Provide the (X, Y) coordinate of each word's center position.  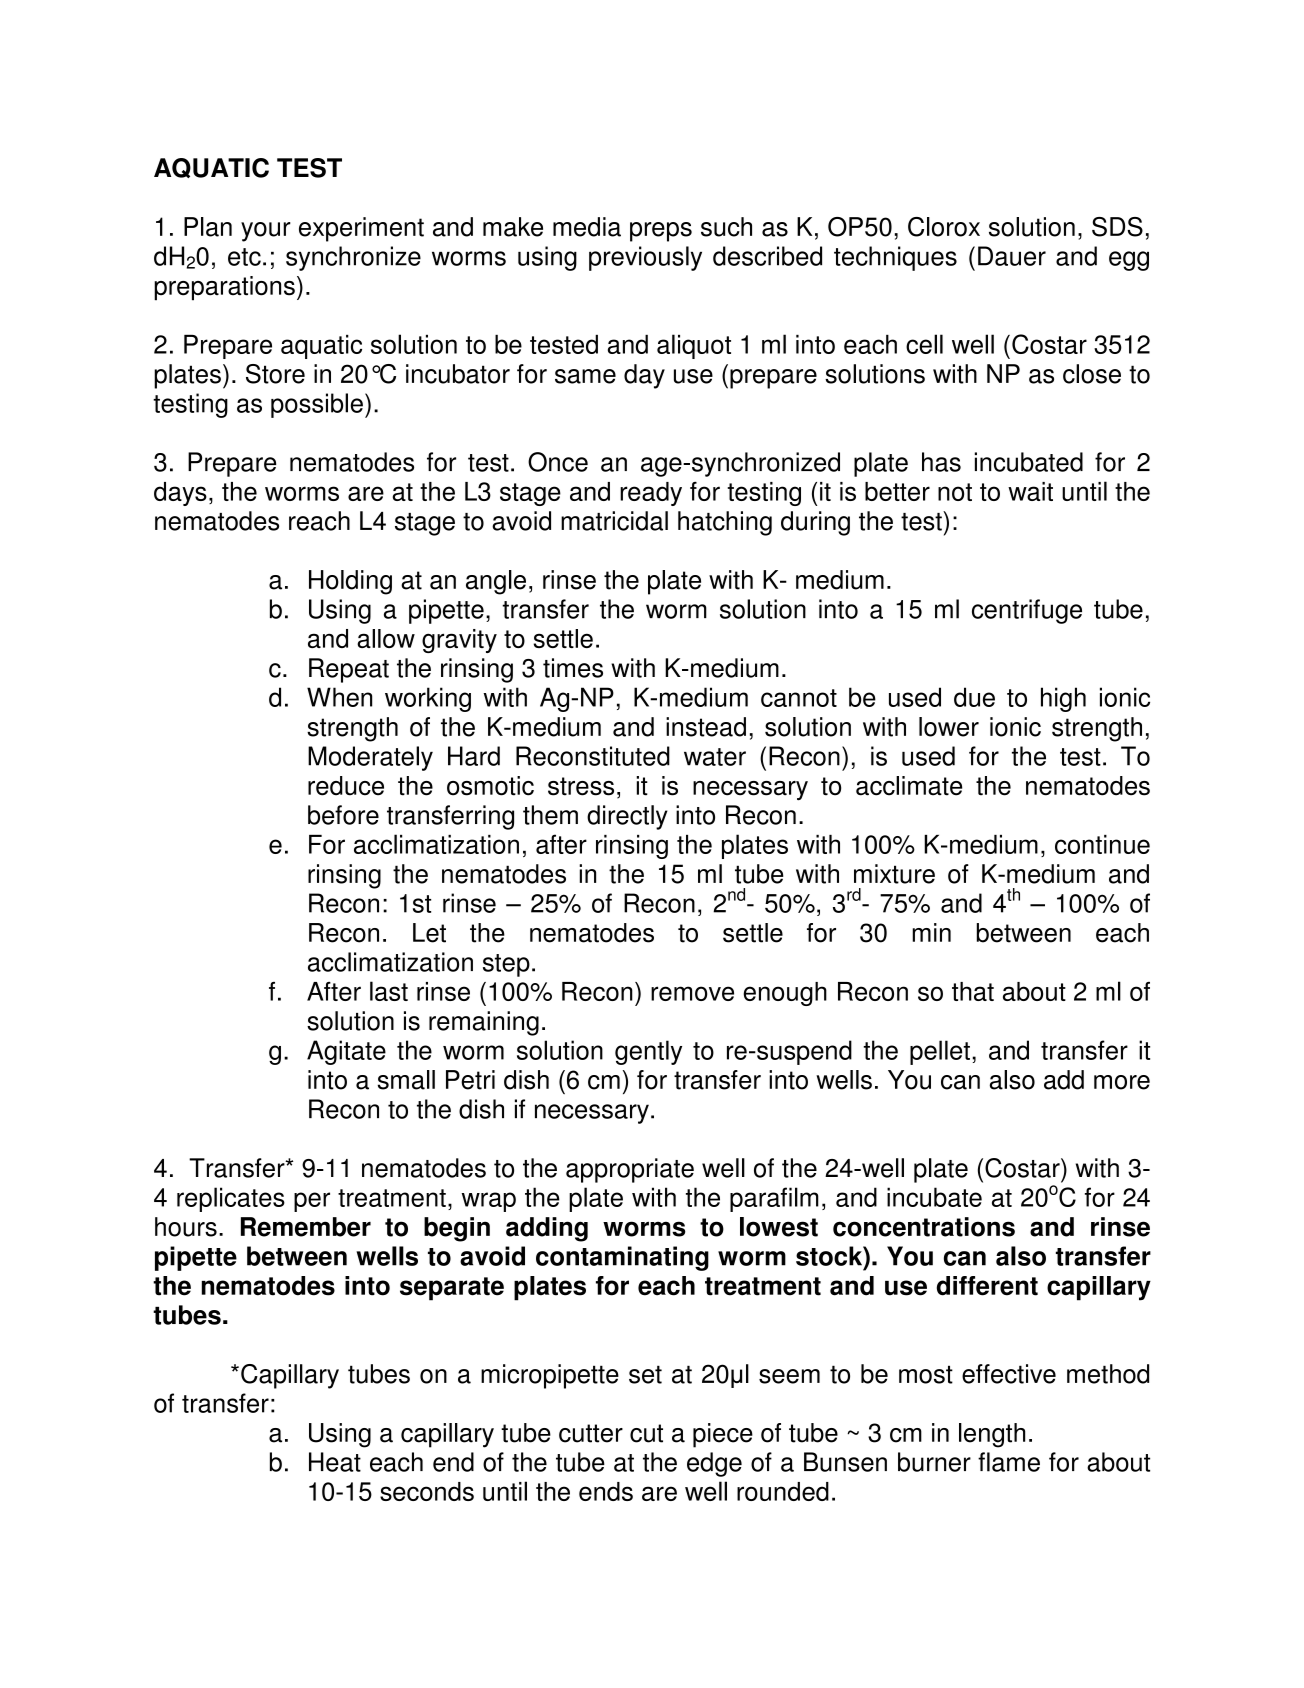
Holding (350, 582)
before (343, 815)
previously (645, 258)
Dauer (1012, 256)
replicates (231, 1199)
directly (627, 817)
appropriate (630, 1170)
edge (714, 1464)
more (1122, 1082)
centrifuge (1027, 611)
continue (1102, 844)
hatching (725, 523)
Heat (335, 1462)
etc (244, 257)
